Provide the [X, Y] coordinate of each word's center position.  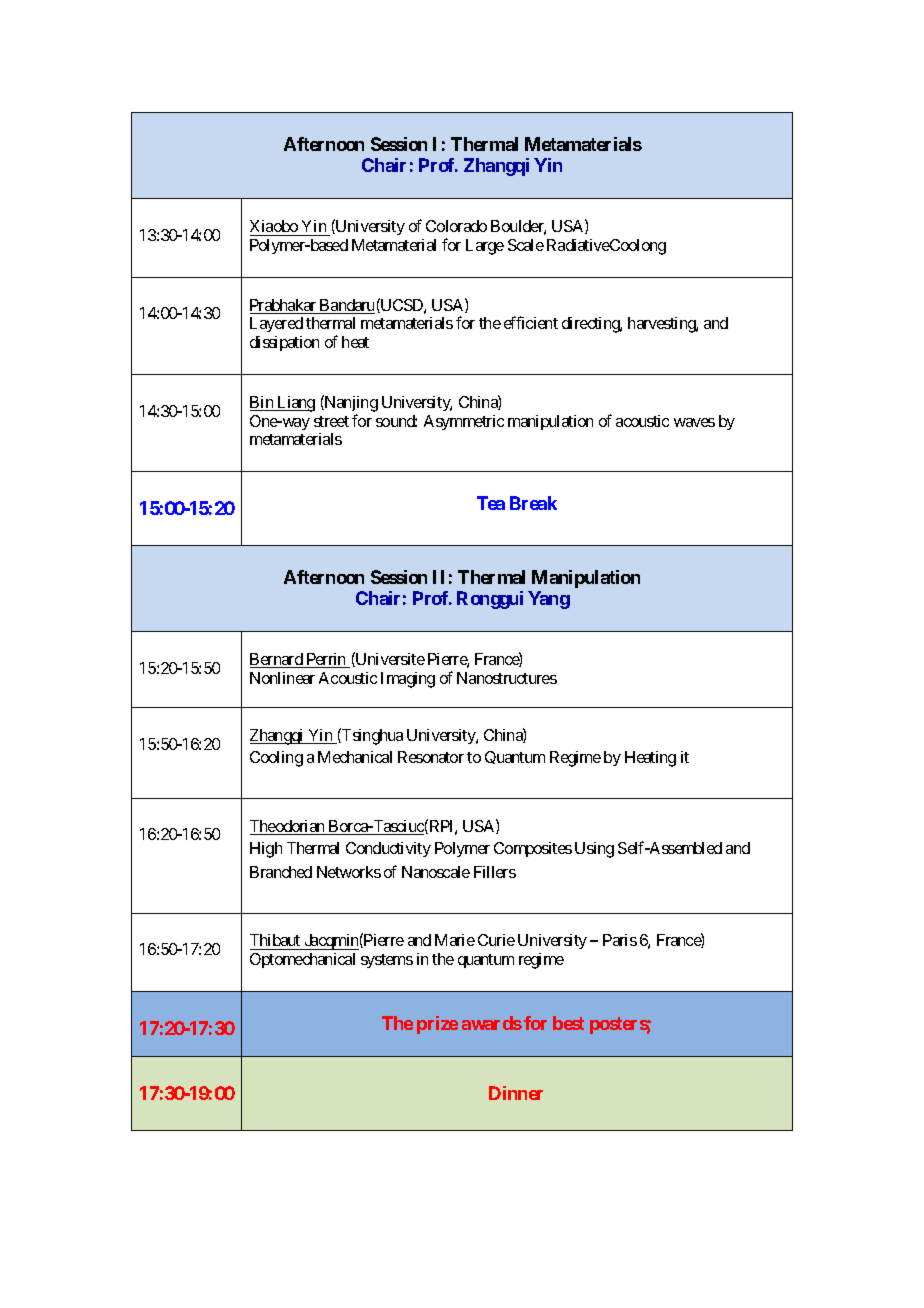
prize [437, 1025]
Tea [491, 503]
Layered [276, 324]
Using [594, 850]
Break [533, 503]
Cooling [276, 759]
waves [694, 422]
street [331, 421]
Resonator [431, 757]
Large [485, 247]
